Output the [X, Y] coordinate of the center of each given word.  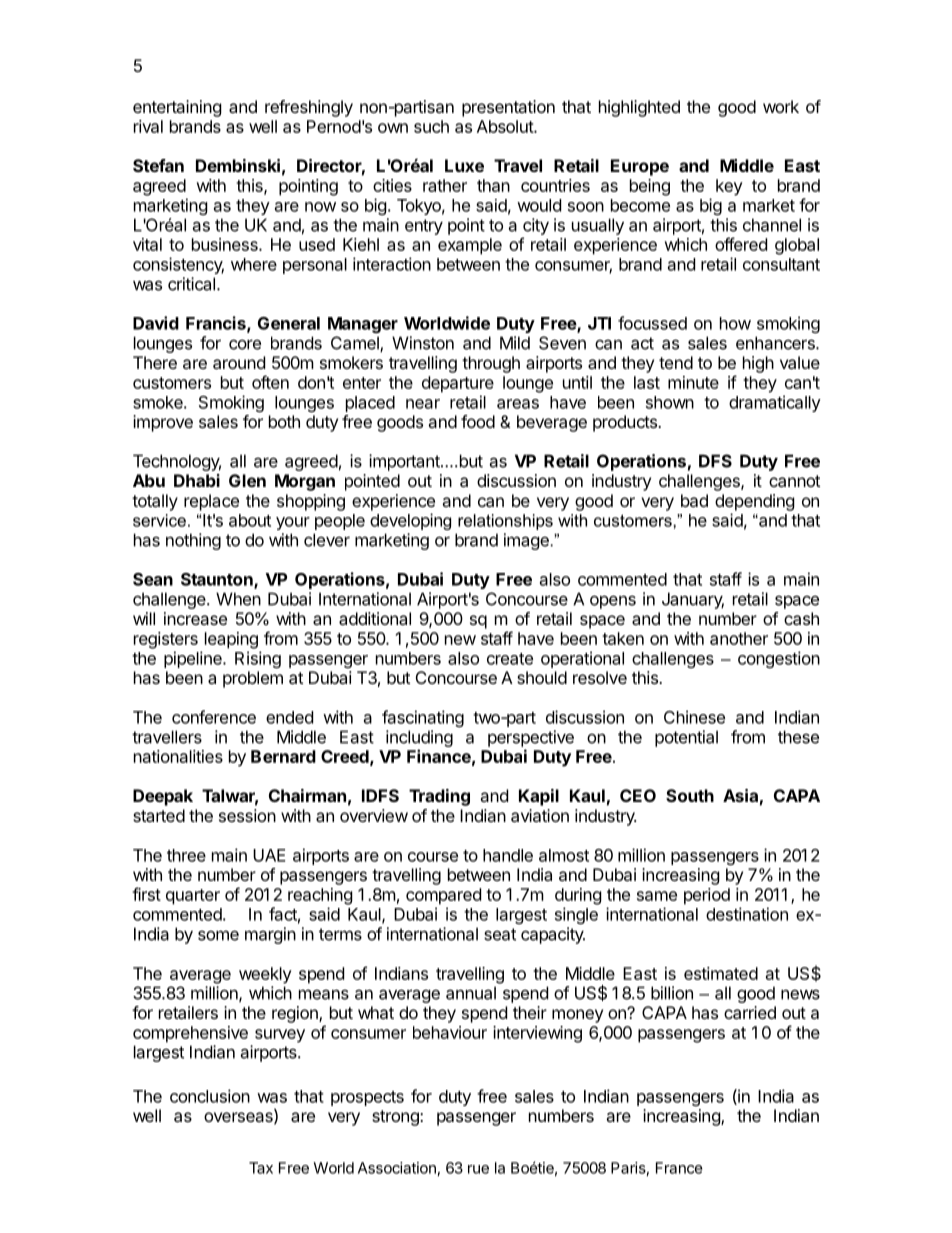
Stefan [158, 165]
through [491, 364]
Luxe [464, 165]
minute [693, 382]
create [510, 659]
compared [443, 896]
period [707, 896]
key [729, 187]
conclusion [210, 1096]
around [239, 362]
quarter [193, 897]
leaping [231, 640]
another [739, 638]
